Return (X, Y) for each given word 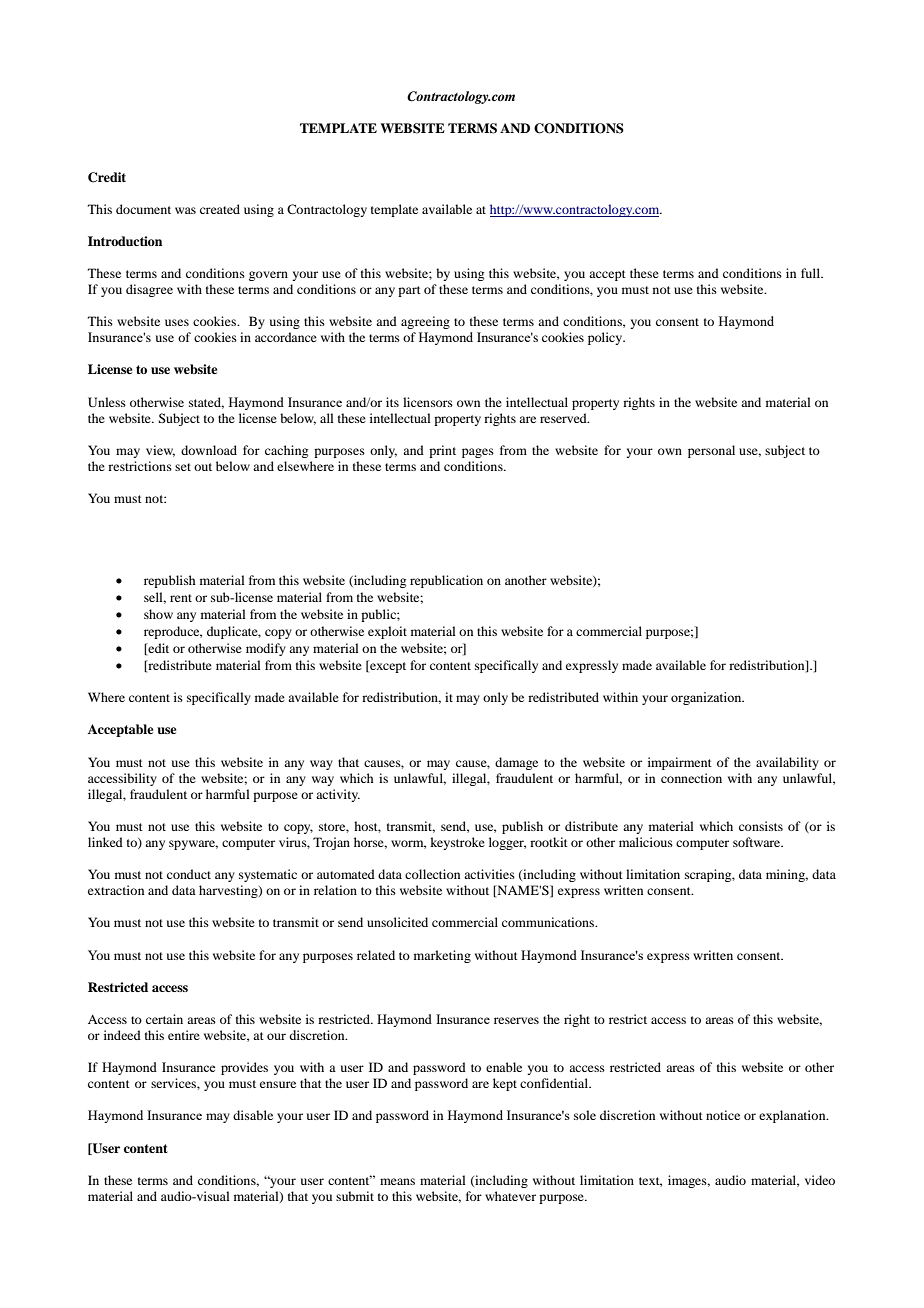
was (185, 210)
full (812, 273)
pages (478, 453)
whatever (510, 1196)
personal (711, 451)
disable (253, 1115)
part (409, 291)
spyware (193, 845)
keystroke (457, 843)
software (758, 842)
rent (181, 598)
